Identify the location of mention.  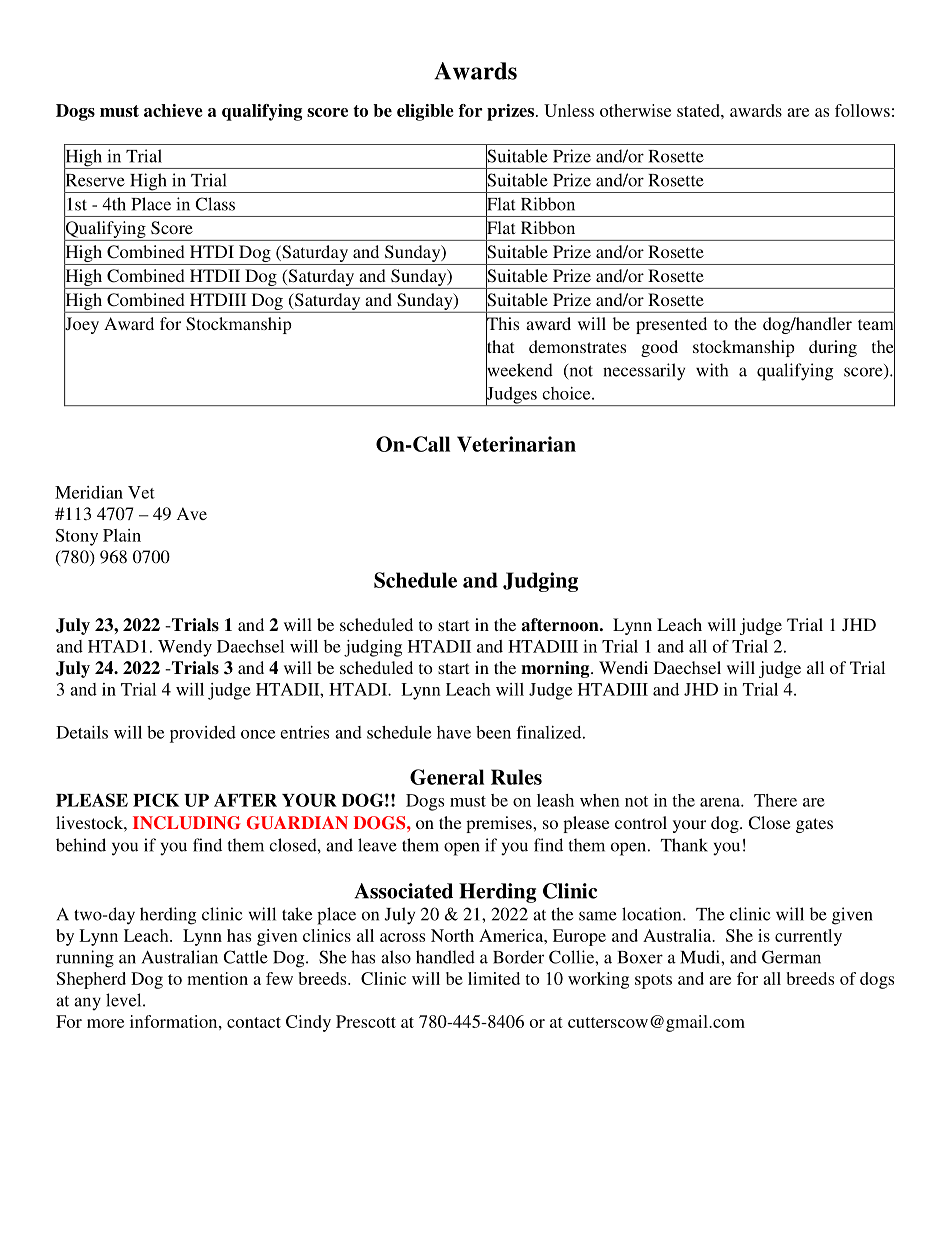
(217, 978).
